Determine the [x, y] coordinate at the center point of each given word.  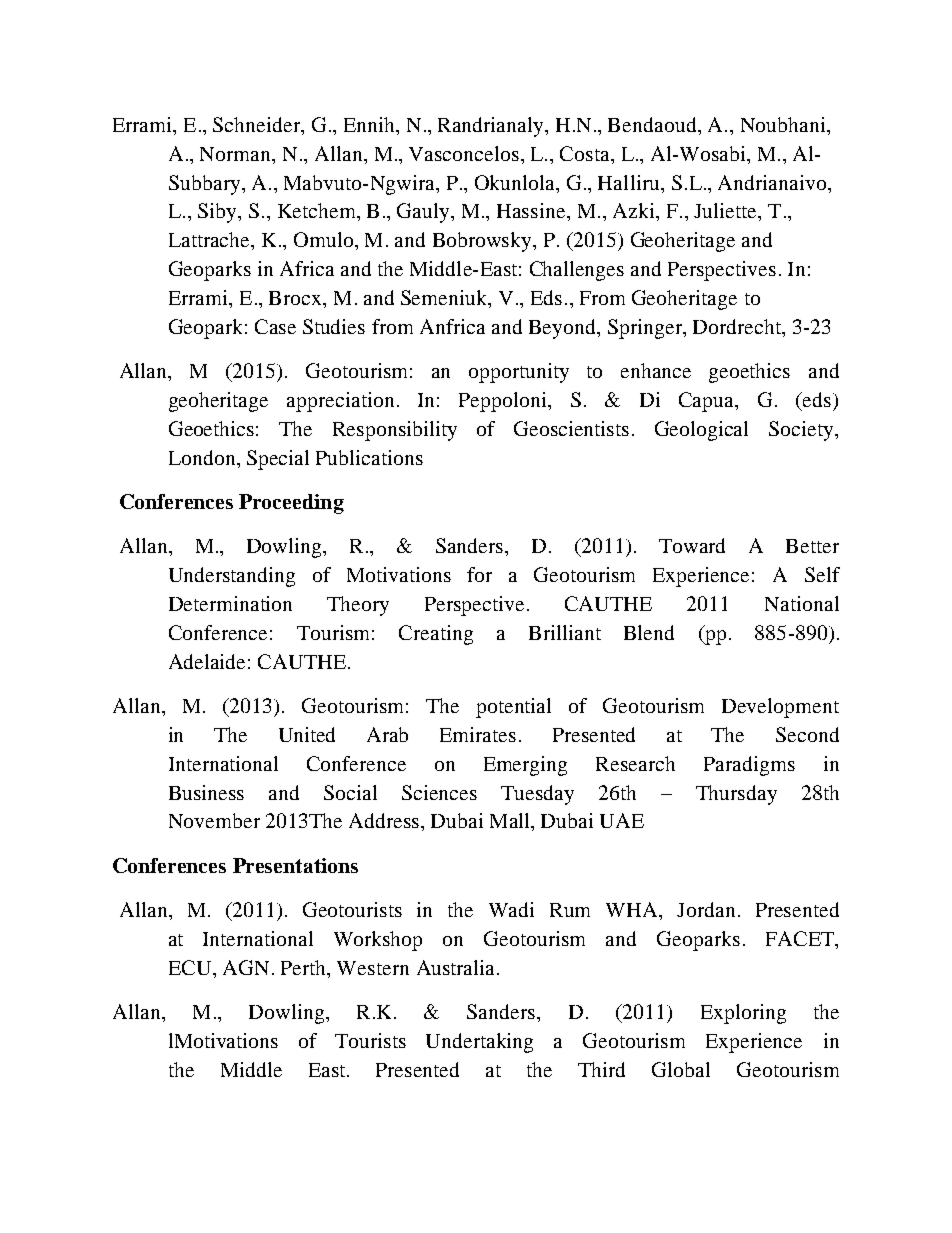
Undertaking [479, 1043]
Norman [236, 154]
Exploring [743, 1014]
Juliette [726, 210]
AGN [246, 967]
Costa [586, 153]
